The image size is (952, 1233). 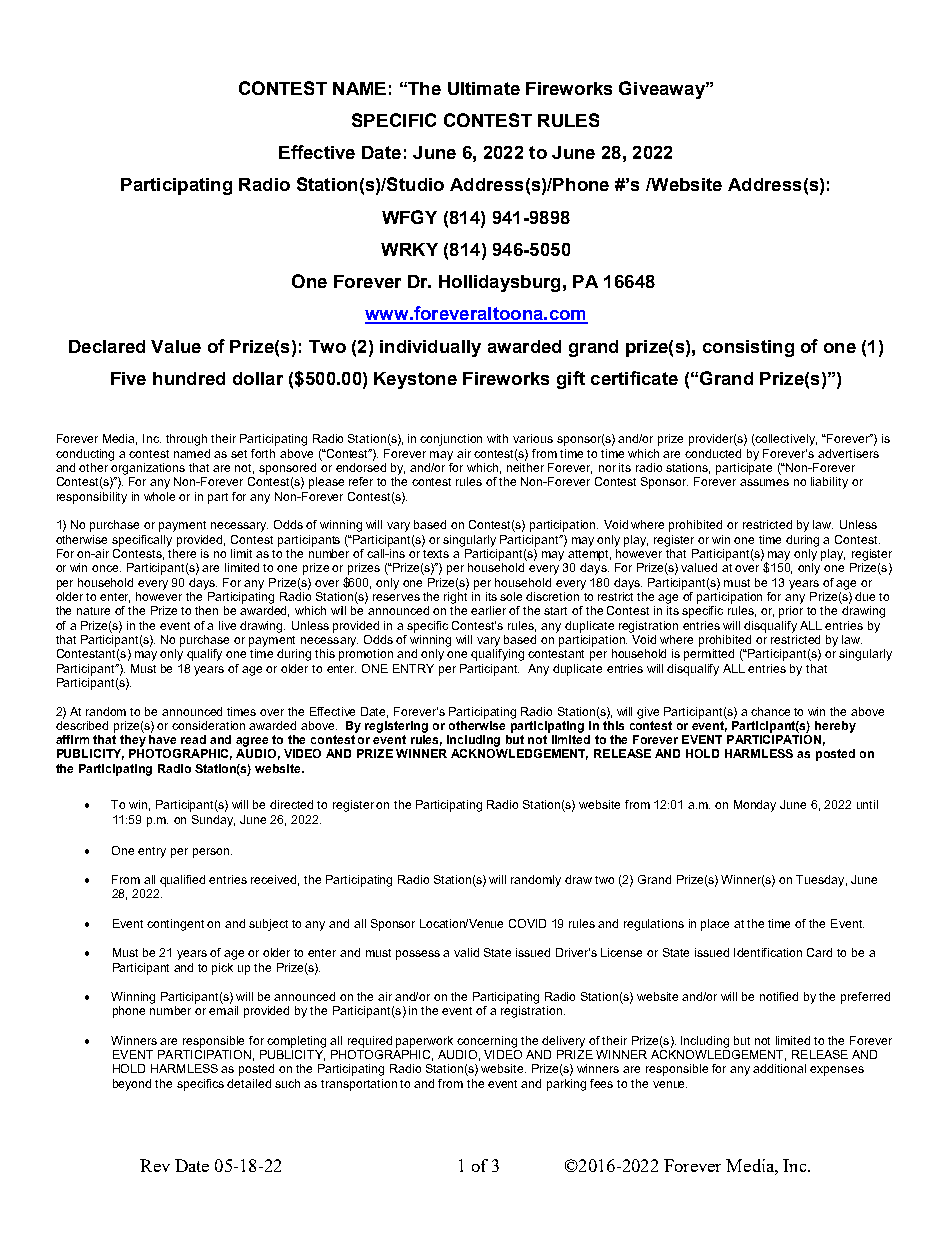 What do you see at coordinates (791, 612) in the screenshot?
I see `prior` at bounding box center [791, 612].
